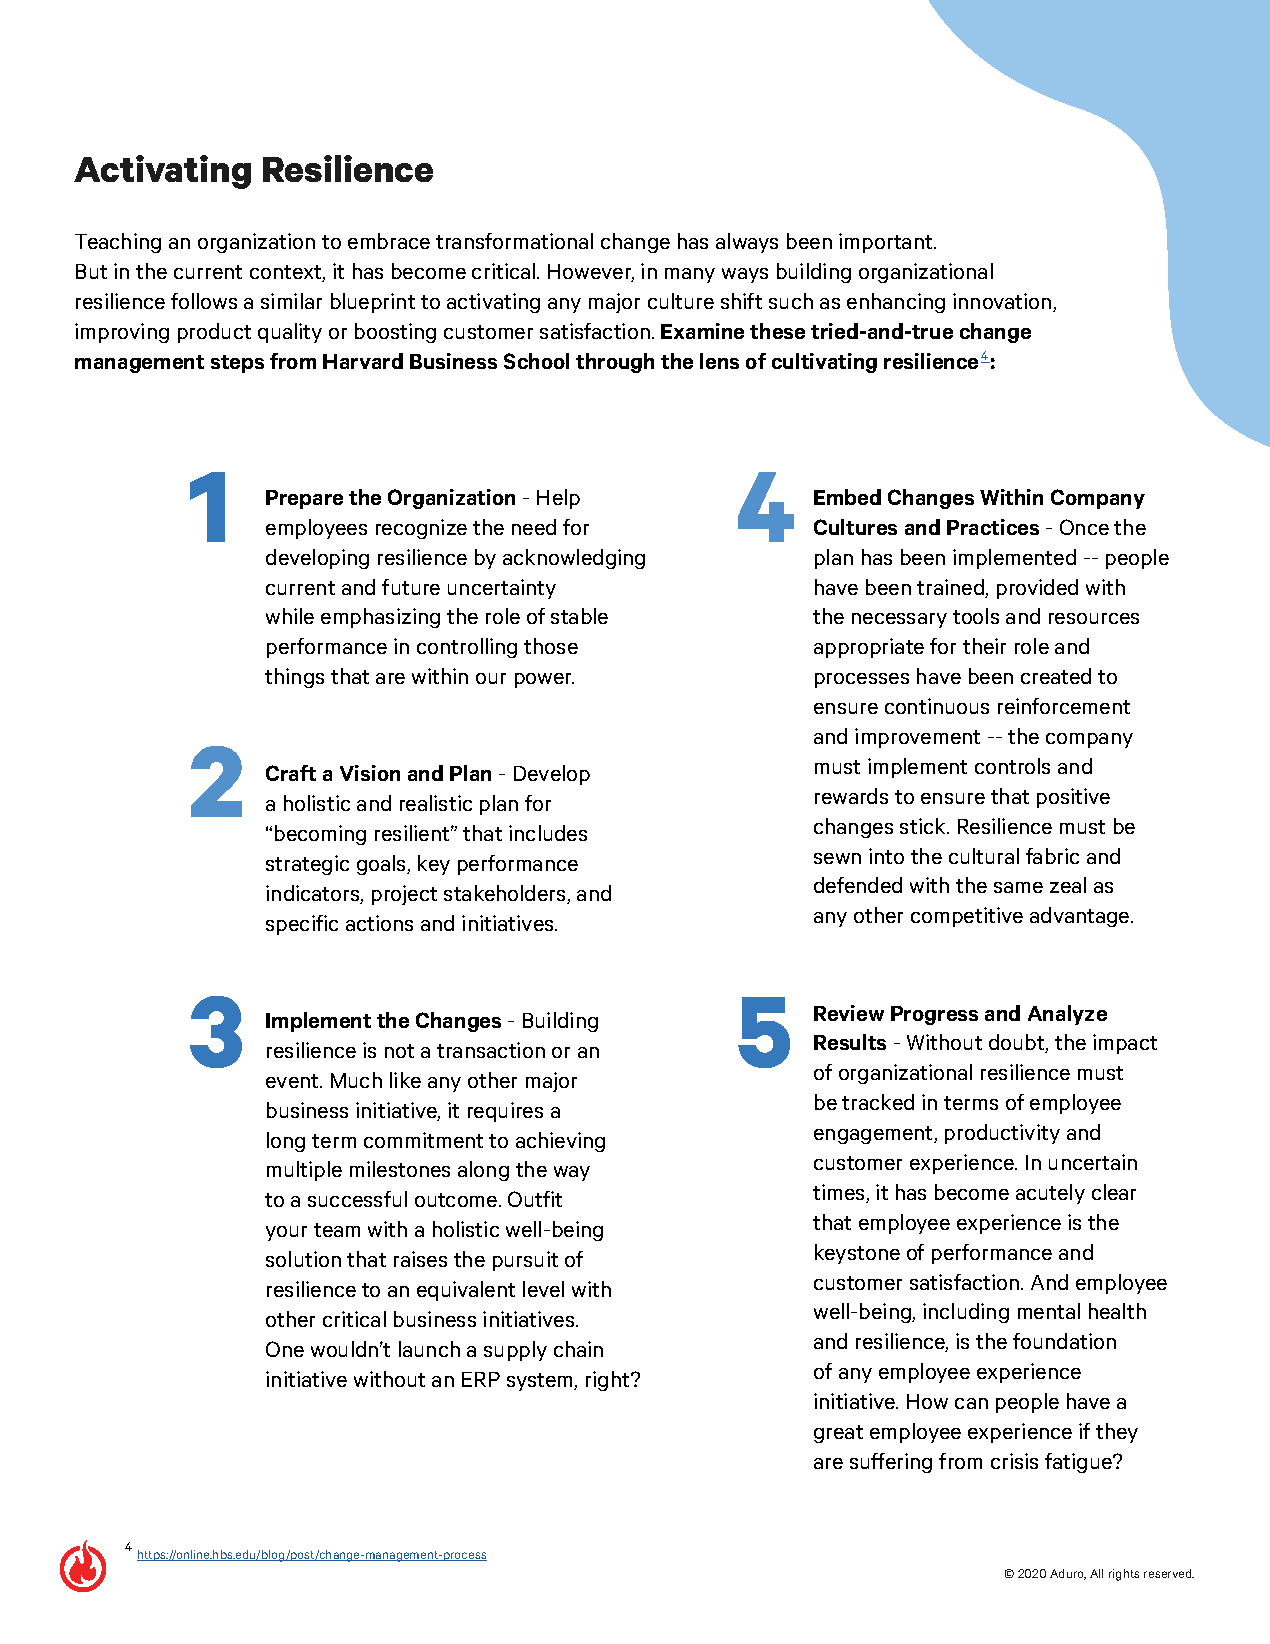 This screenshot has width=1270, height=1644. What do you see at coordinates (543, 1289) in the screenshot?
I see `level` at bounding box center [543, 1289].
